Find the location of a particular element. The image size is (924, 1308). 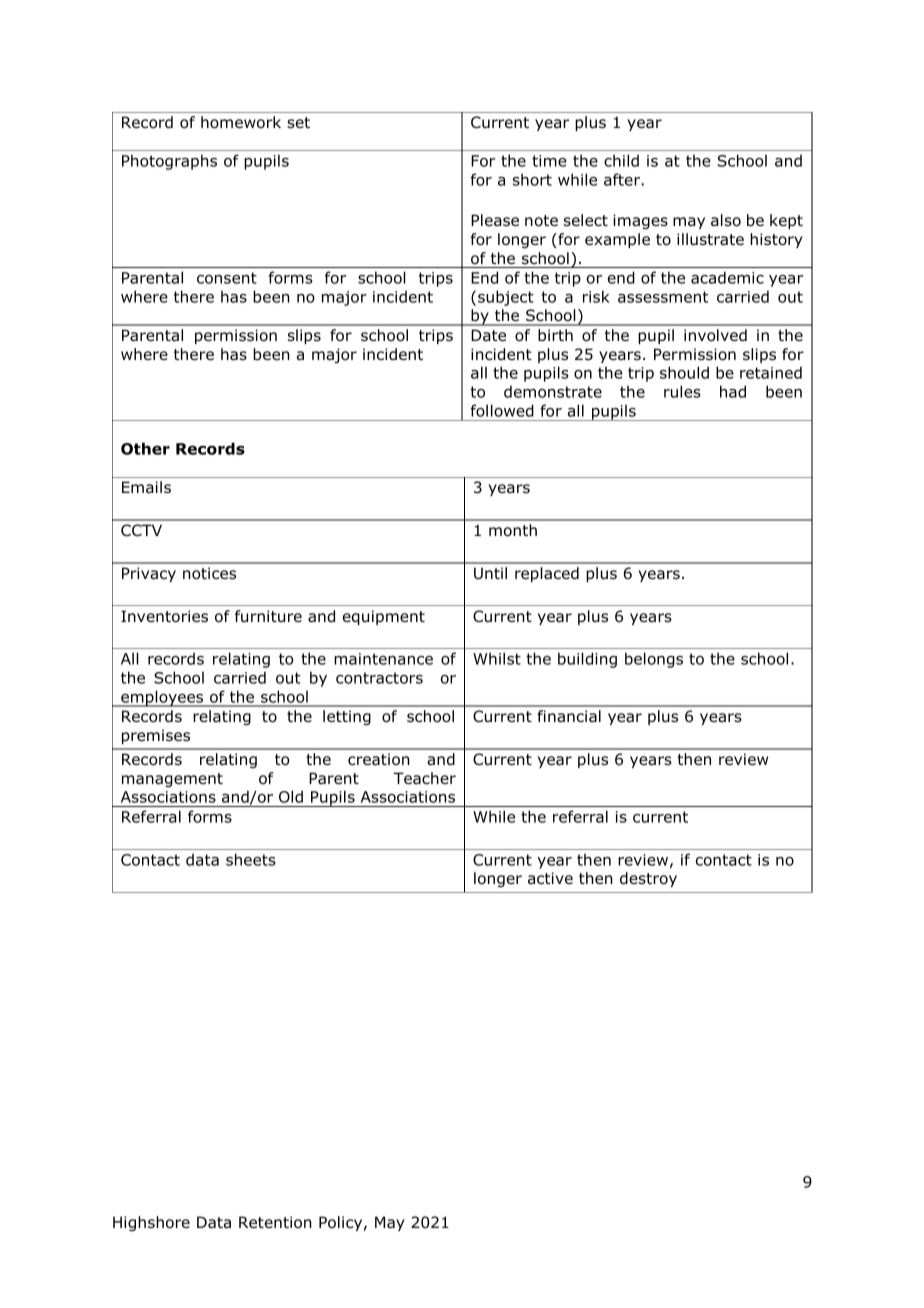

active is located at coordinates (550, 878).
